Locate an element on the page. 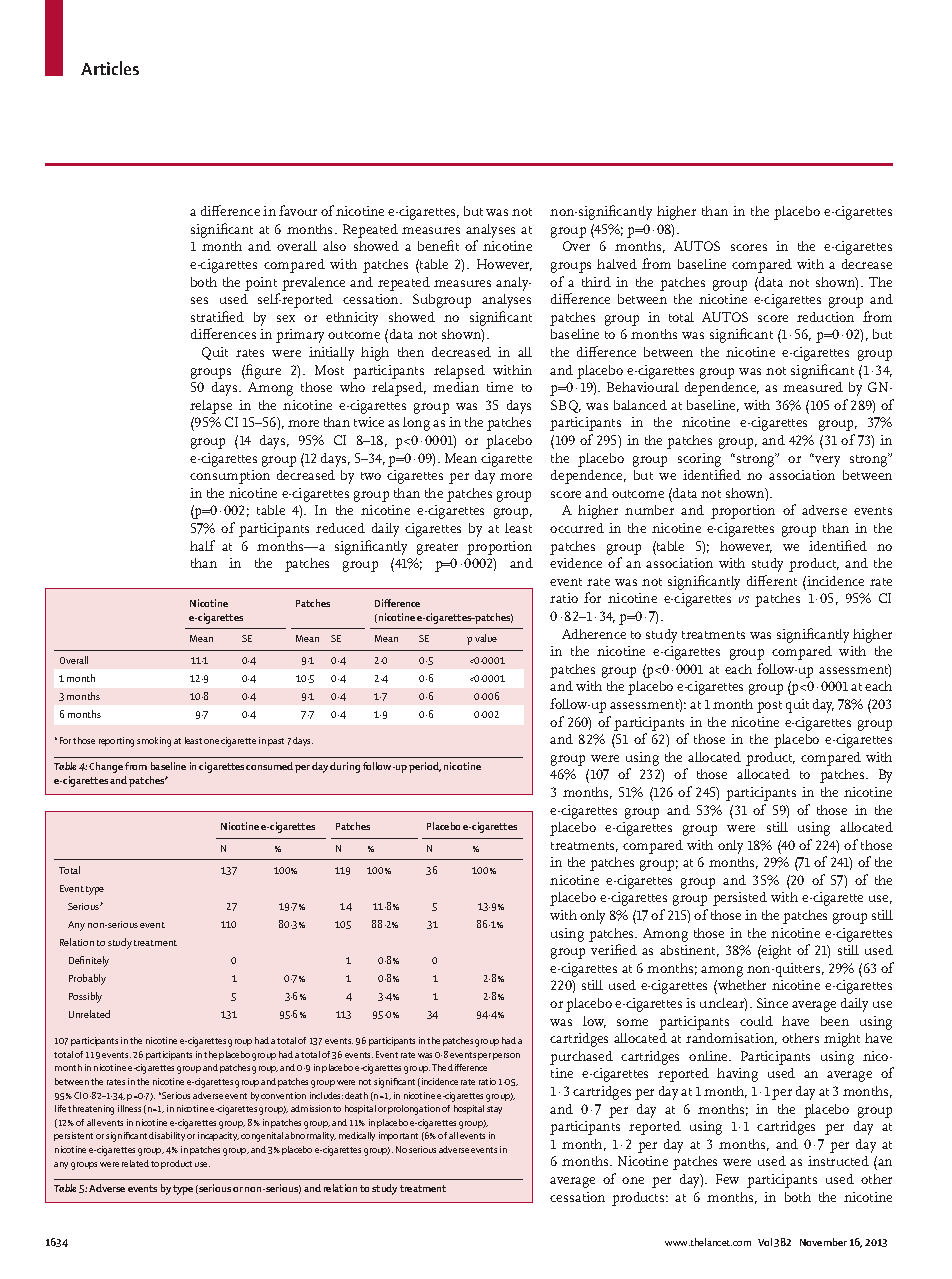 The image size is (952, 1279). important is located at coordinates (398, 1136).
